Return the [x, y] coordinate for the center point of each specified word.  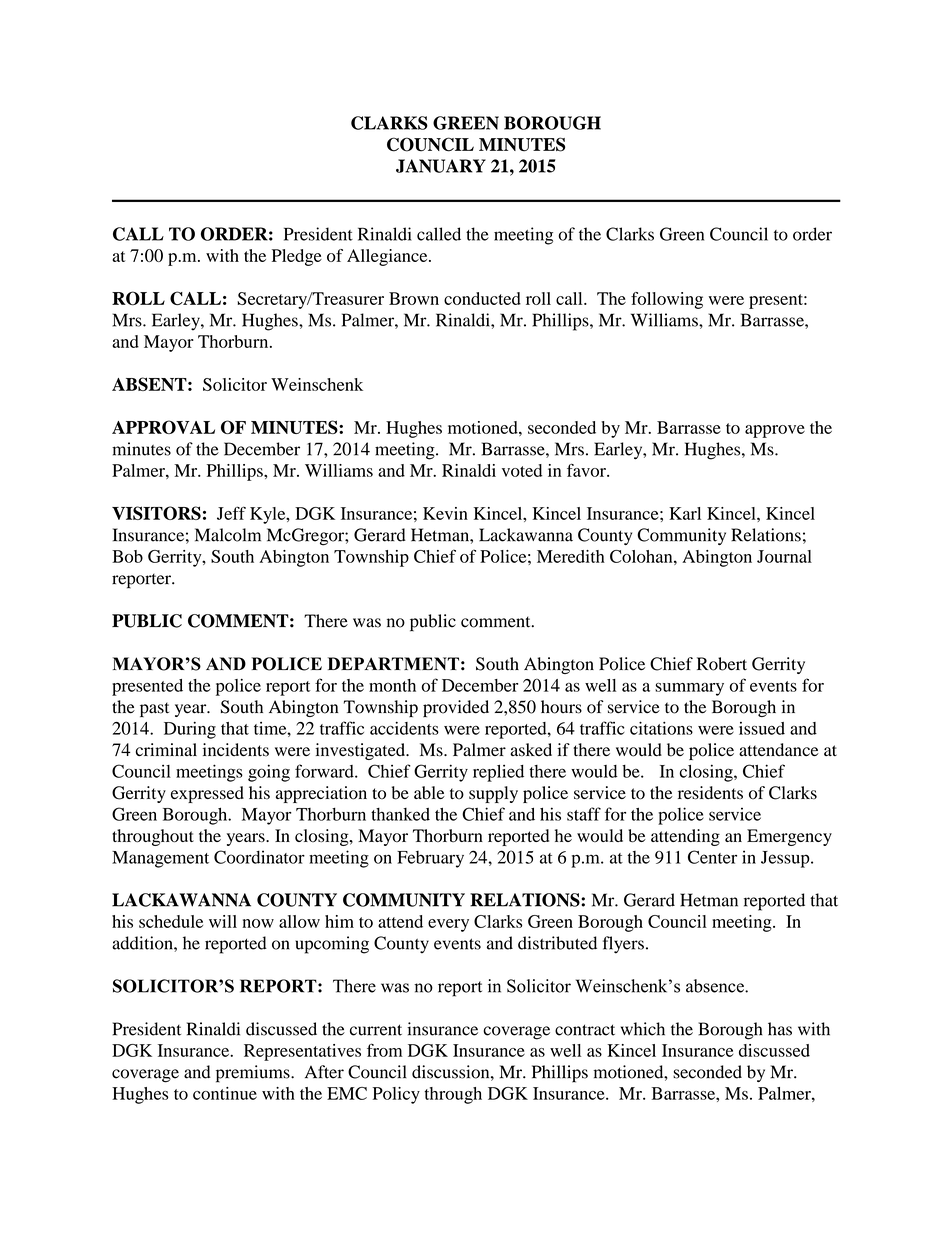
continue [225, 1093]
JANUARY [441, 166]
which [643, 1029]
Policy [396, 1095]
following [667, 300]
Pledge [297, 257]
